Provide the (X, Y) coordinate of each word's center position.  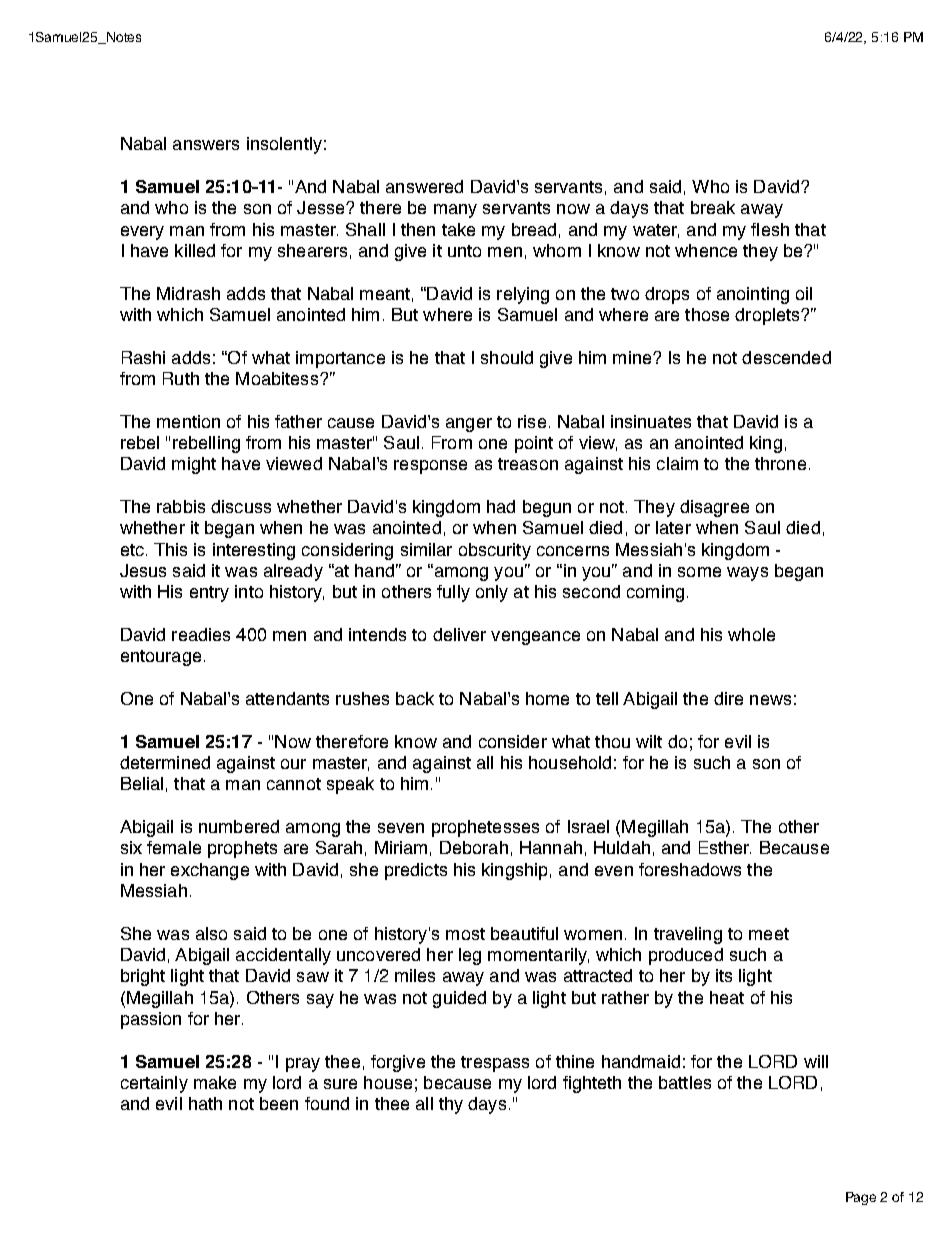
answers (206, 145)
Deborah (474, 847)
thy (451, 1105)
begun (547, 508)
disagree (714, 508)
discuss (241, 506)
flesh (770, 229)
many (455, 211)
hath (205, 1103)
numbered (239, 826)
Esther (725, 847)
